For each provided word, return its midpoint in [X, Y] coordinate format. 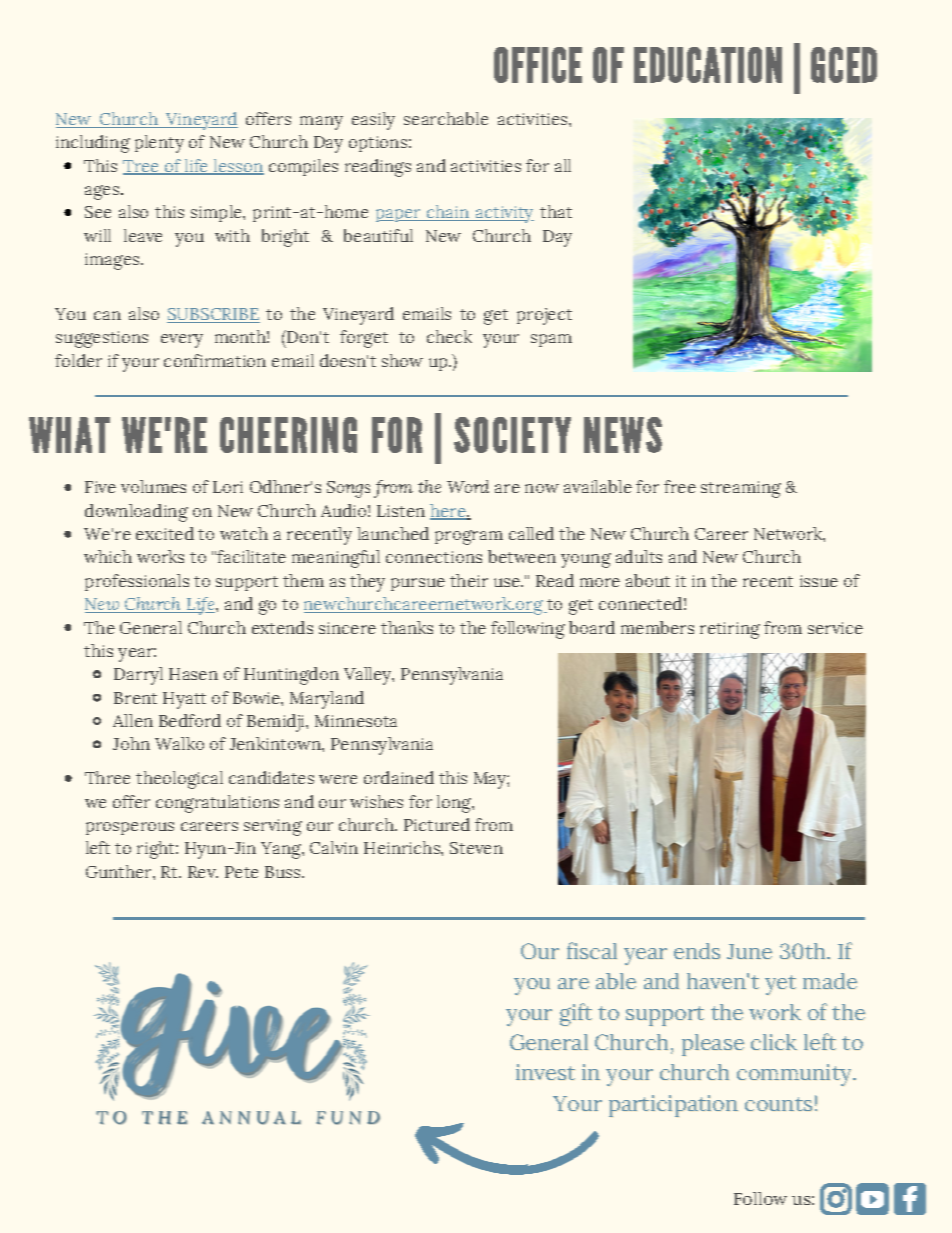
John [131, 743]
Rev [203, 872]
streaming [741, 489]
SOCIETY [512, 435]
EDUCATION [708, 65]
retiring [730, 630]
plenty [159, 144]
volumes [153, 486]
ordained [399, 777]
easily [373, 121]
